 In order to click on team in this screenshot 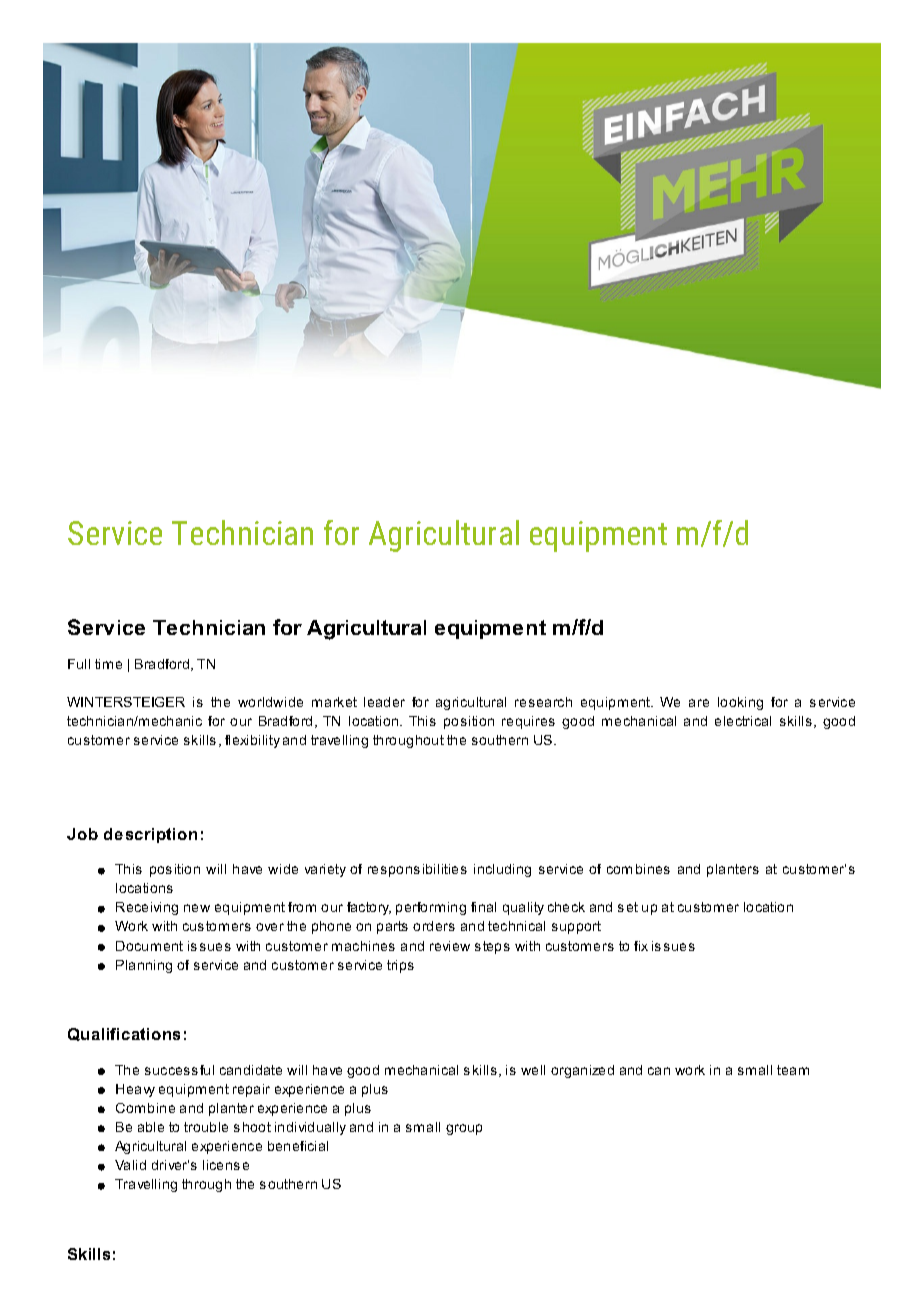, I will do `click(793, 1070)`.
